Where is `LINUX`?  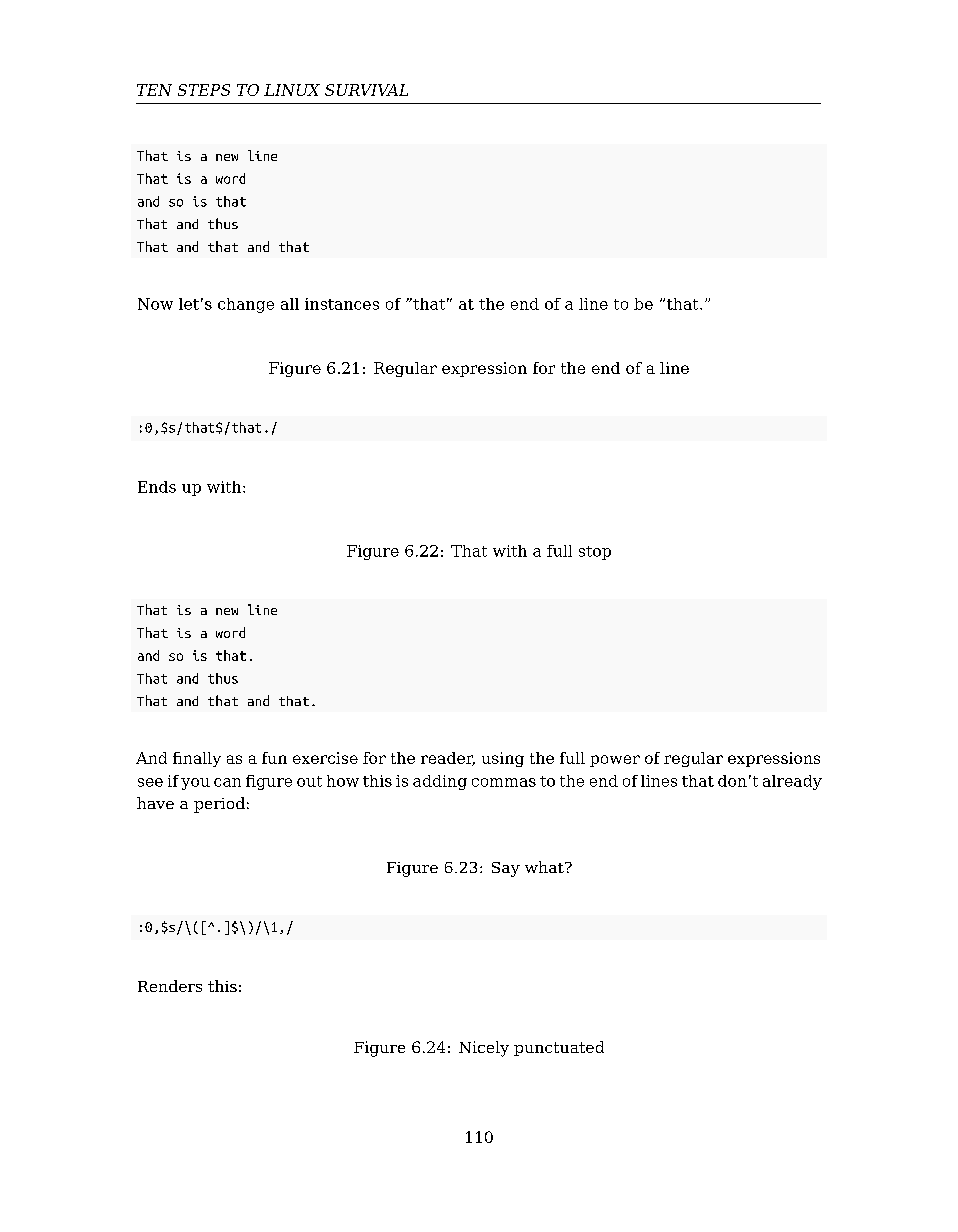
LINUX is located at coordinates (292, 90).
